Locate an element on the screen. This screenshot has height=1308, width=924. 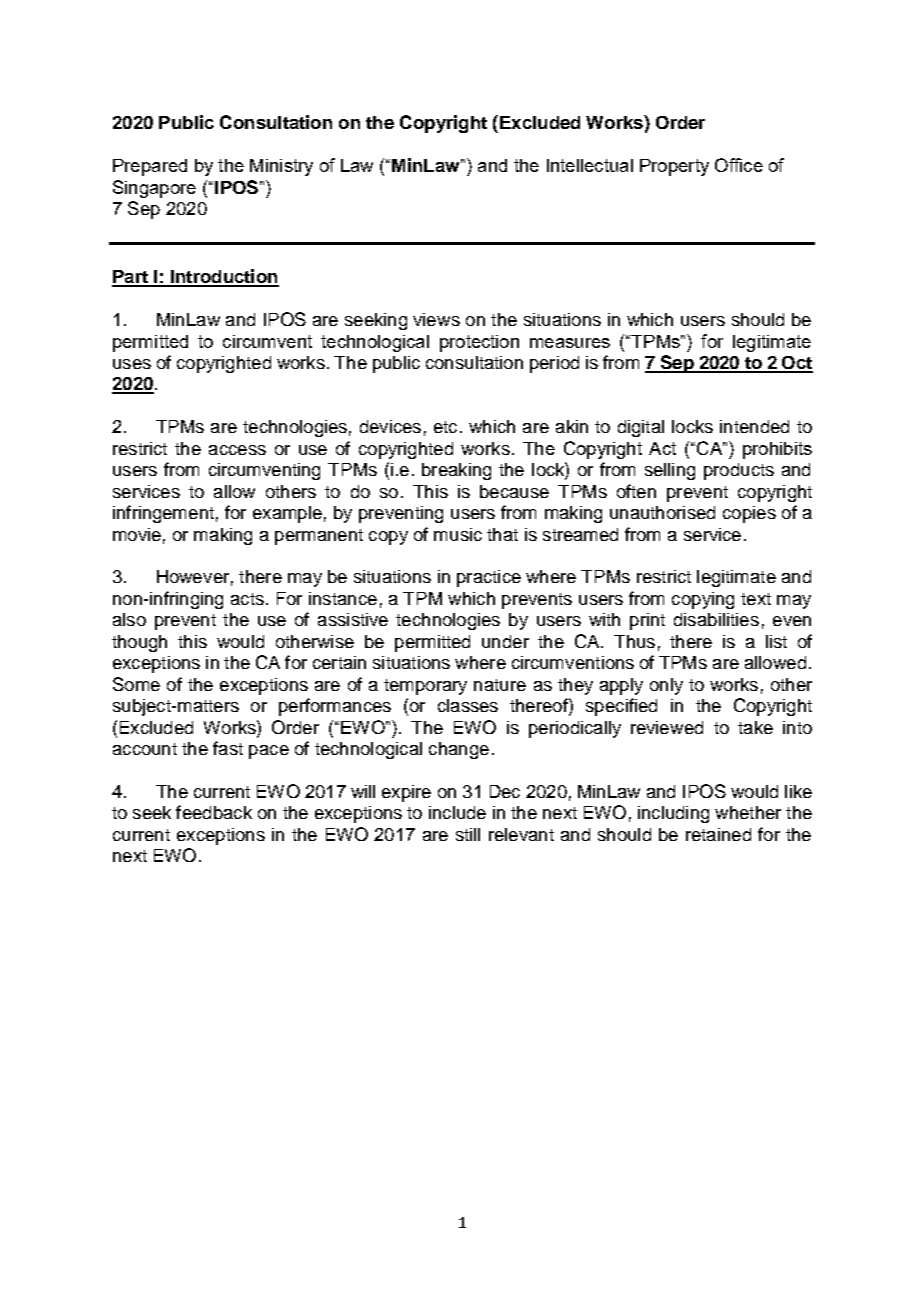
because is located at coordinates (514, 491).
